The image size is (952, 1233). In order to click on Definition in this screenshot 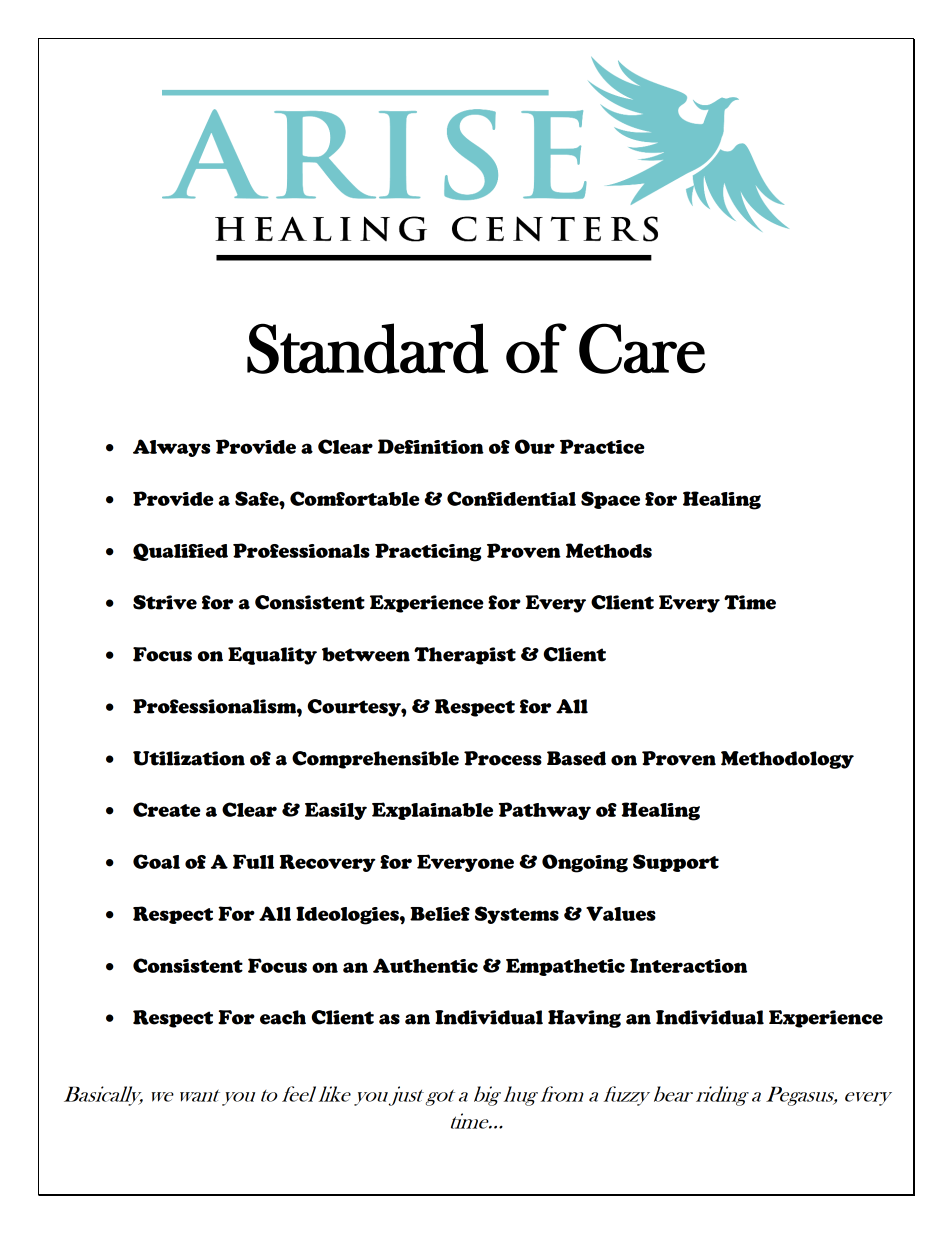, I will do `click(431, 446)`.
